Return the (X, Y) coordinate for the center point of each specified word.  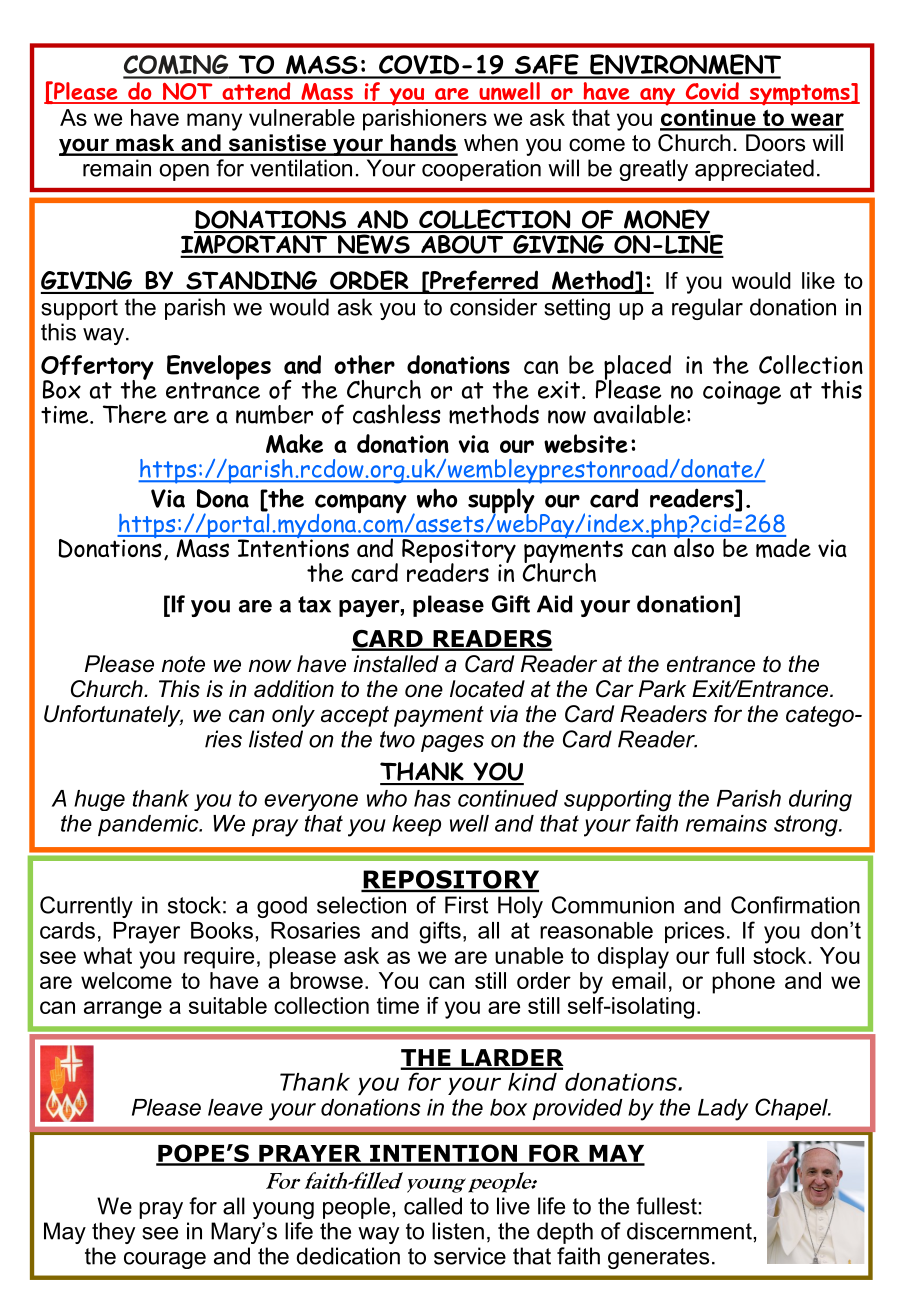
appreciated (754, 170)
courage (165, 1260)
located (487, 689)
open (184, 172)
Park (662, 689)
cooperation (481, 170)
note (183, 664)
